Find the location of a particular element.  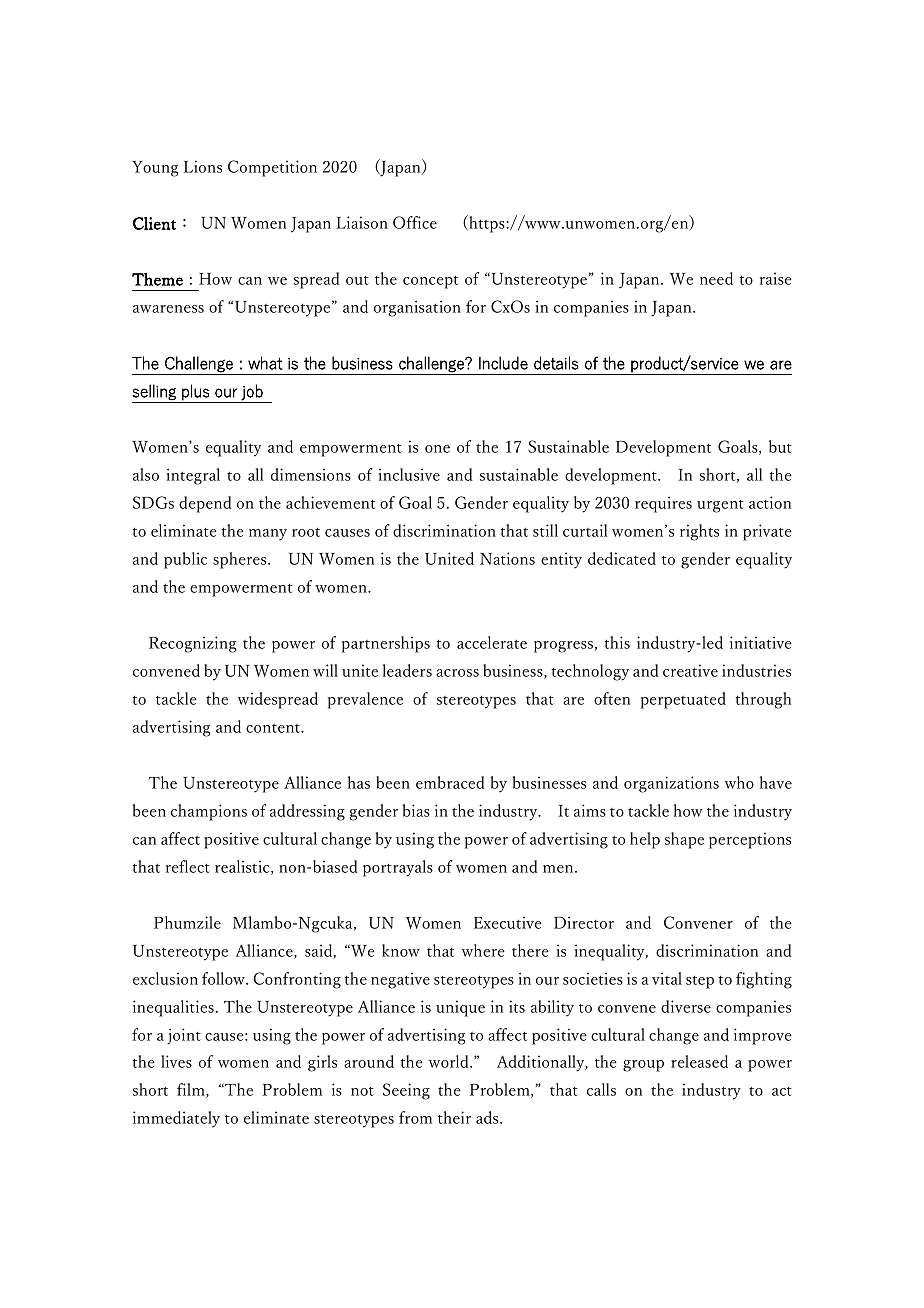

Lions is located at coordinates (203, 166).
